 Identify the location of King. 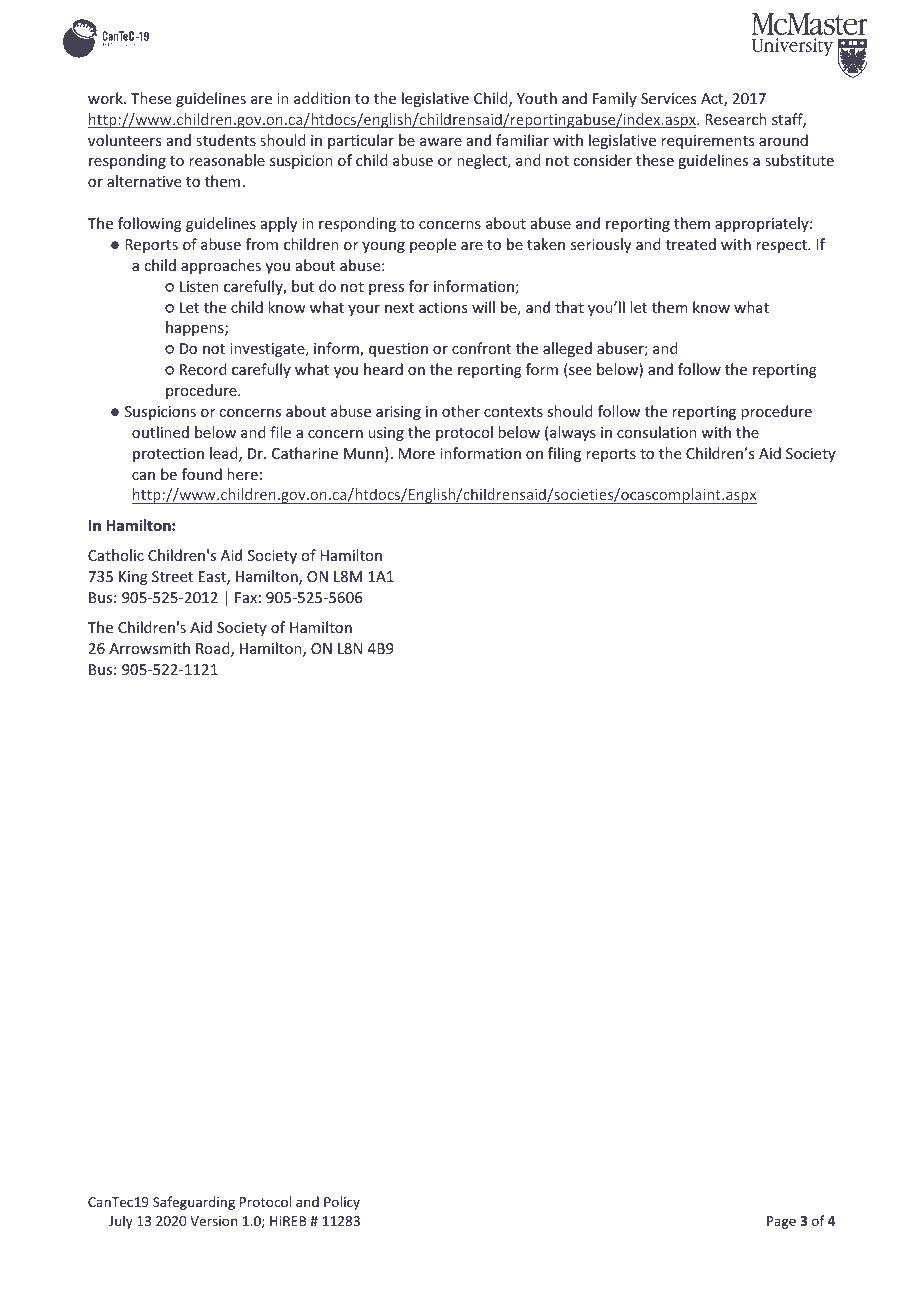
(133, 578).
